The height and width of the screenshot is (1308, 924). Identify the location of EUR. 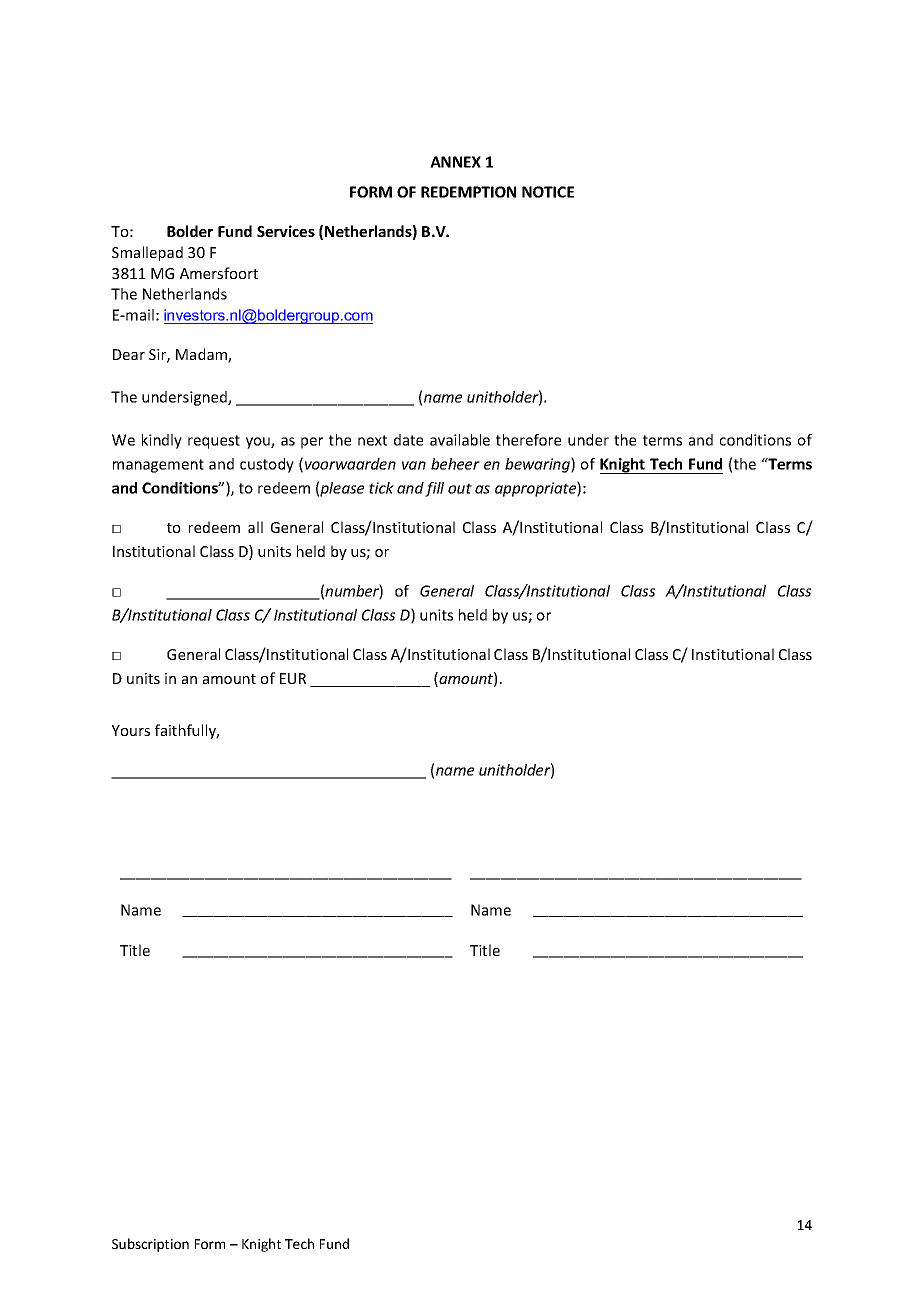
(293, 678).
